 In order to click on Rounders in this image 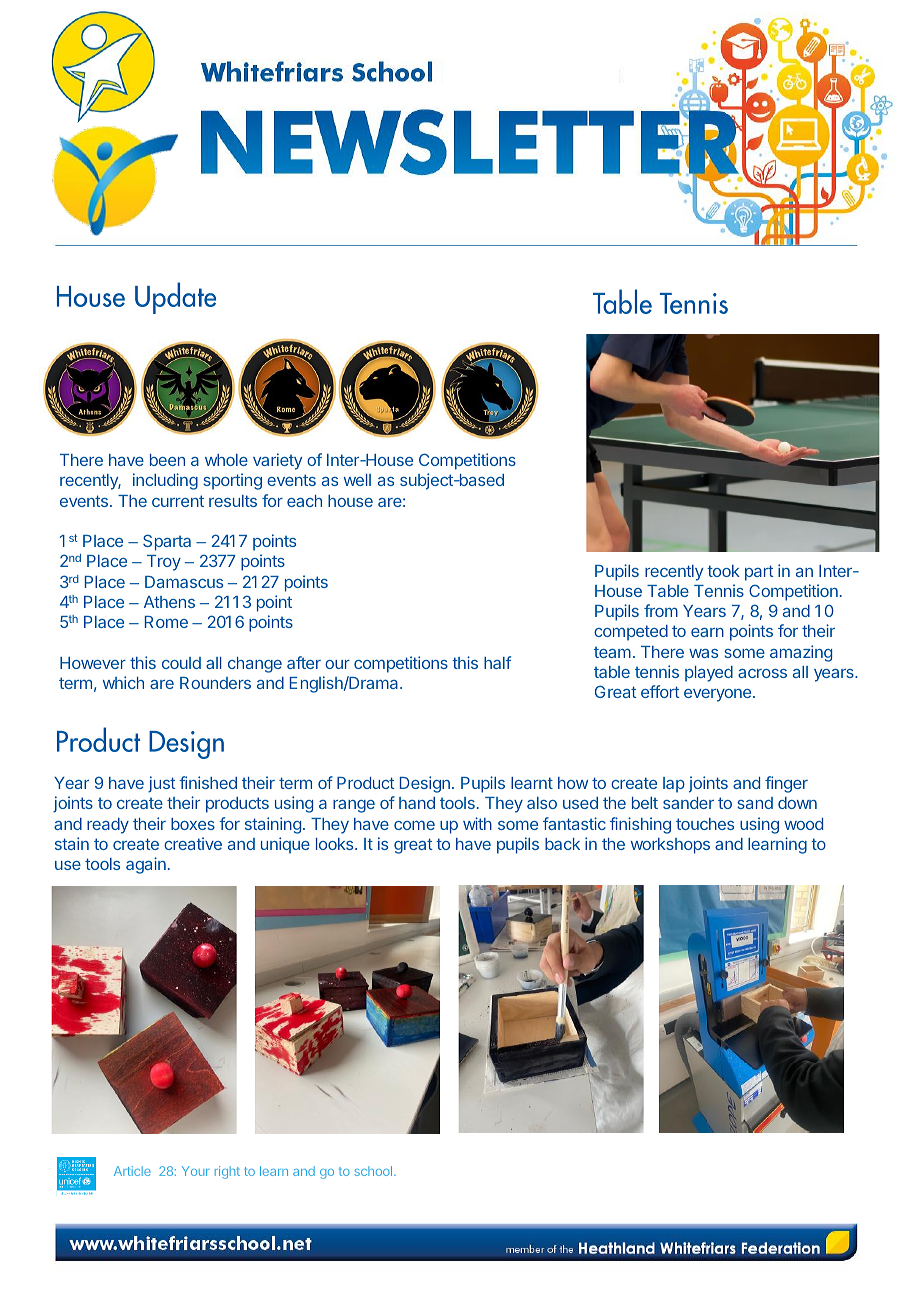, I will do `click(215, 683)`.
